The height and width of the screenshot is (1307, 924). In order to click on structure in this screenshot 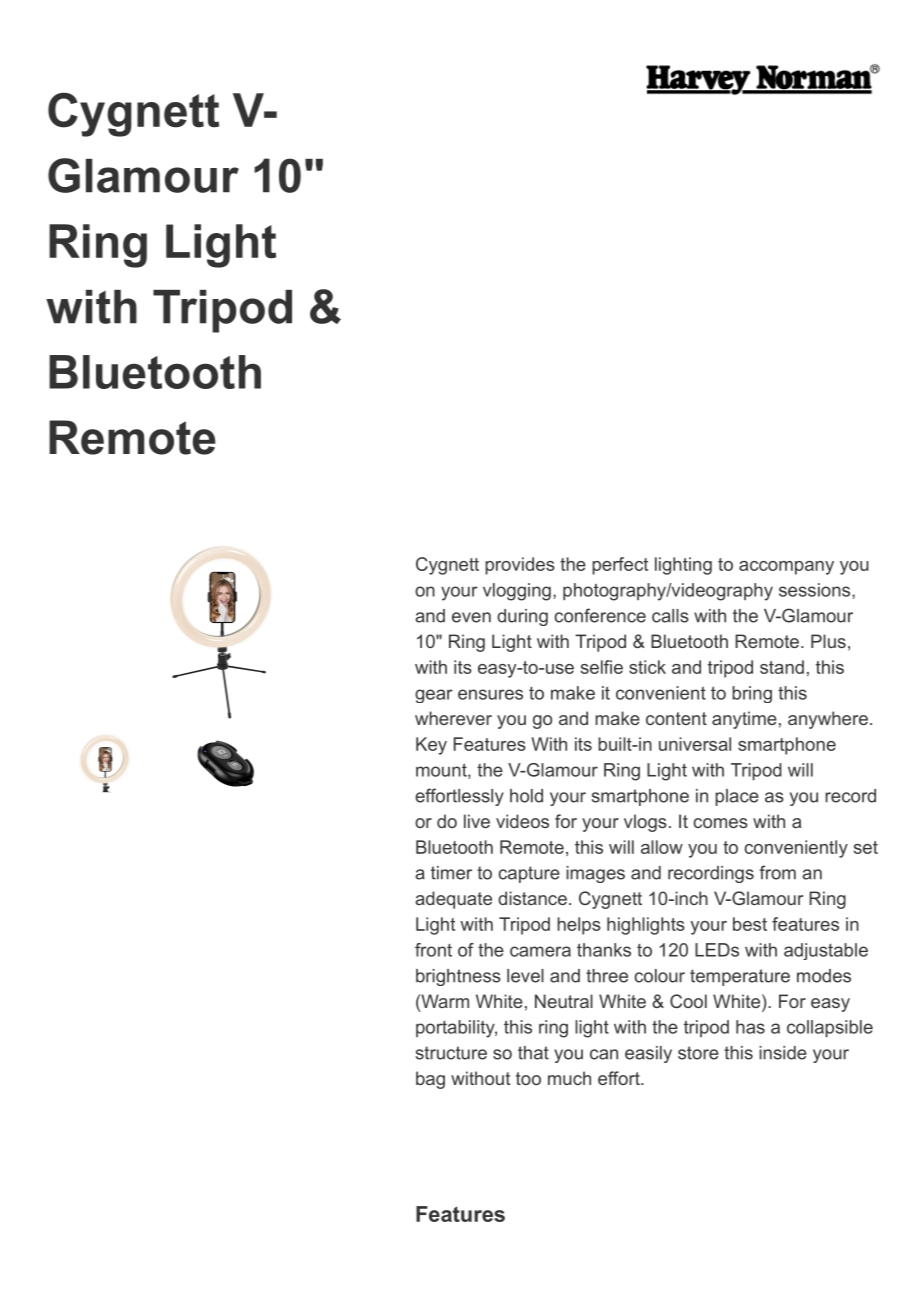, I will do `click(451, 1053)`.
